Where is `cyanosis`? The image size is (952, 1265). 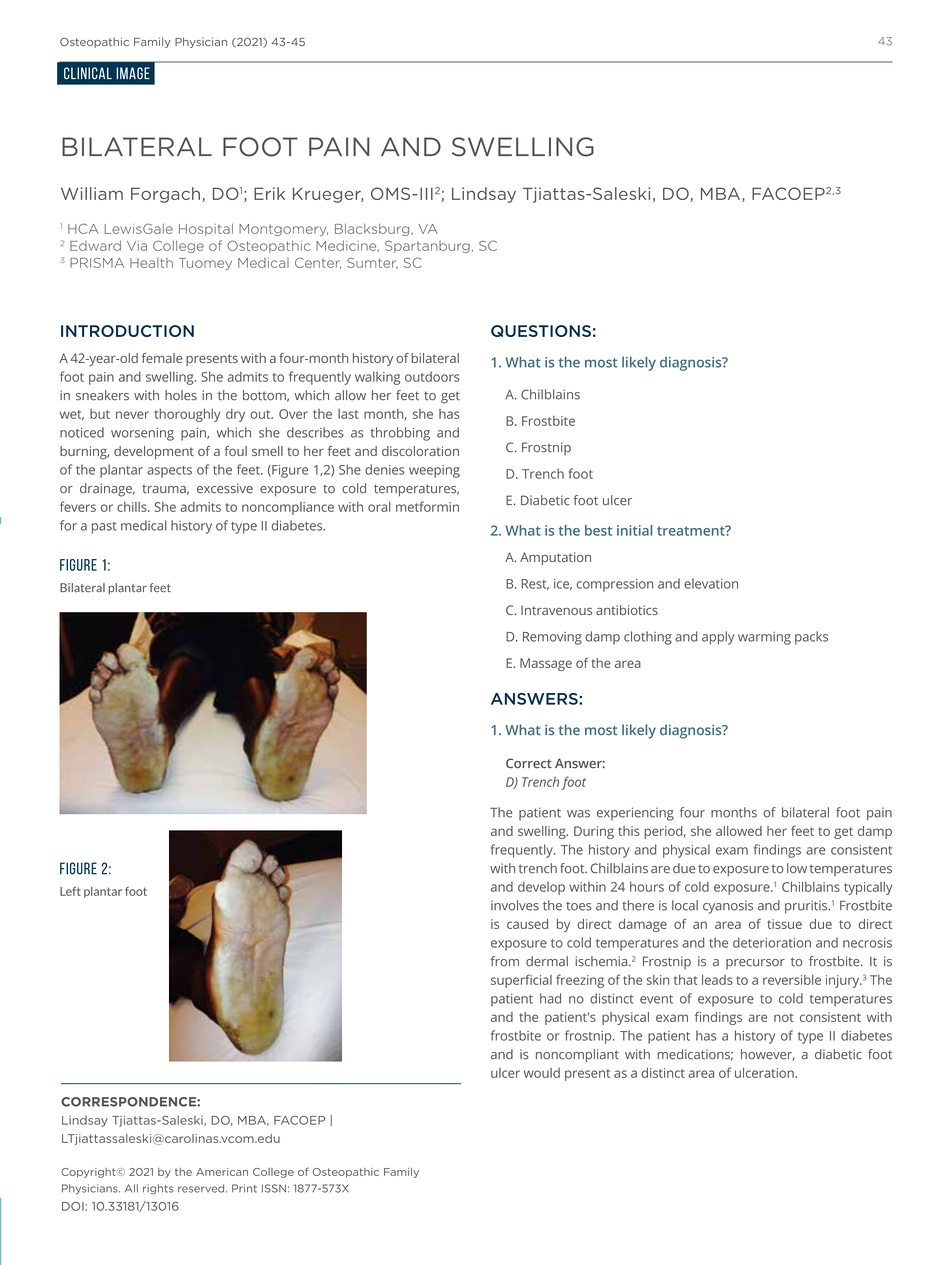
cyanosis is located at coordinates (728, 907).
